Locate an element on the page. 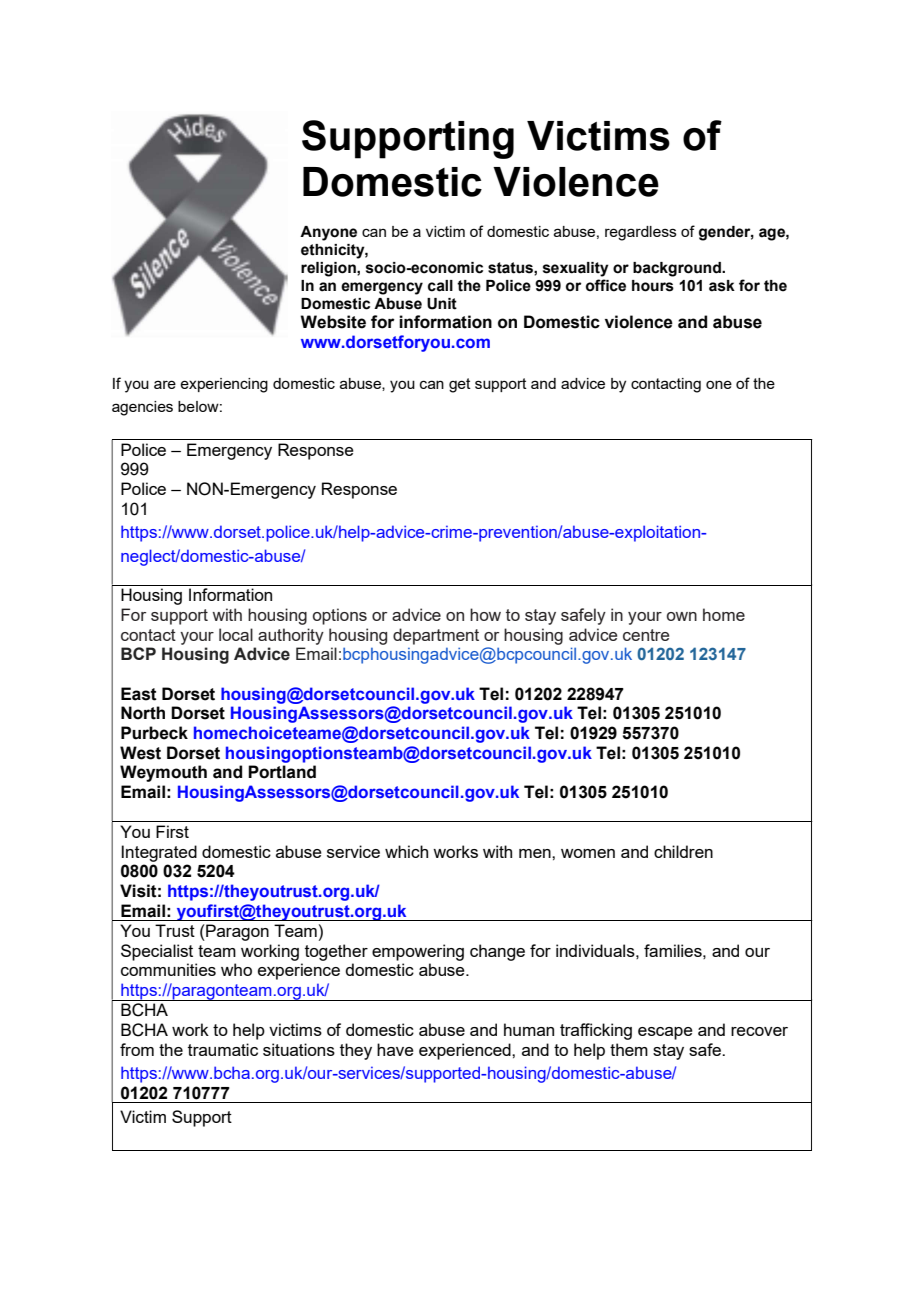  escape is located at coordinates (665, 1033).
